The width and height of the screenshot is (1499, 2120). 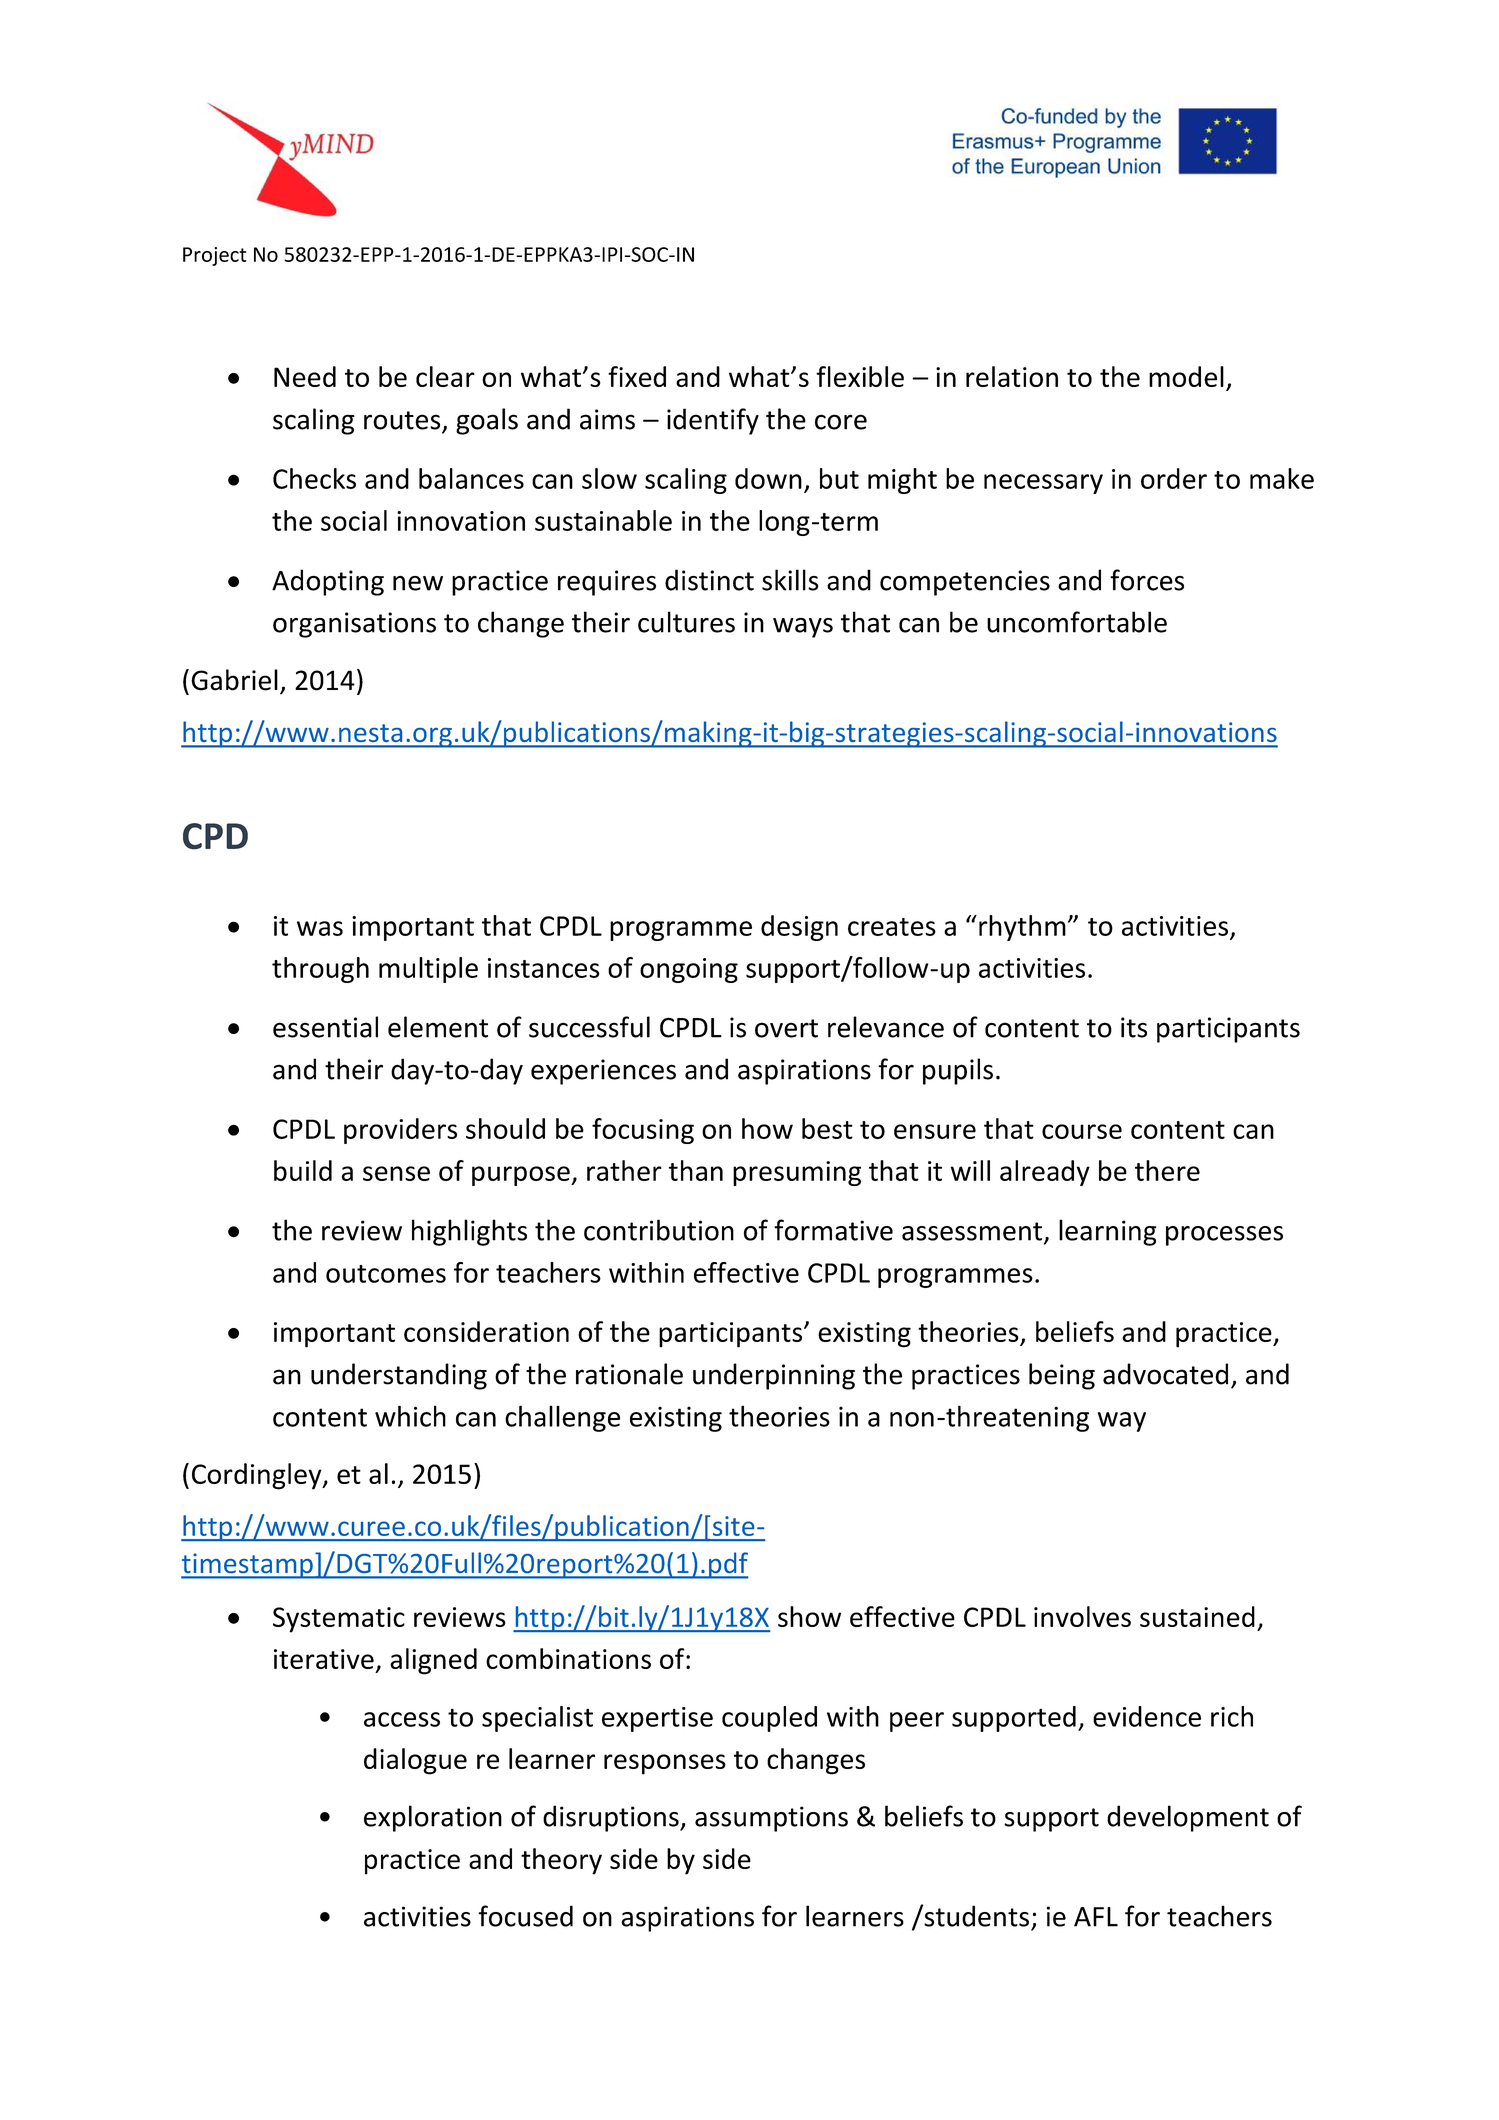 I want to click on overt, so click(x=786, y=1028).
